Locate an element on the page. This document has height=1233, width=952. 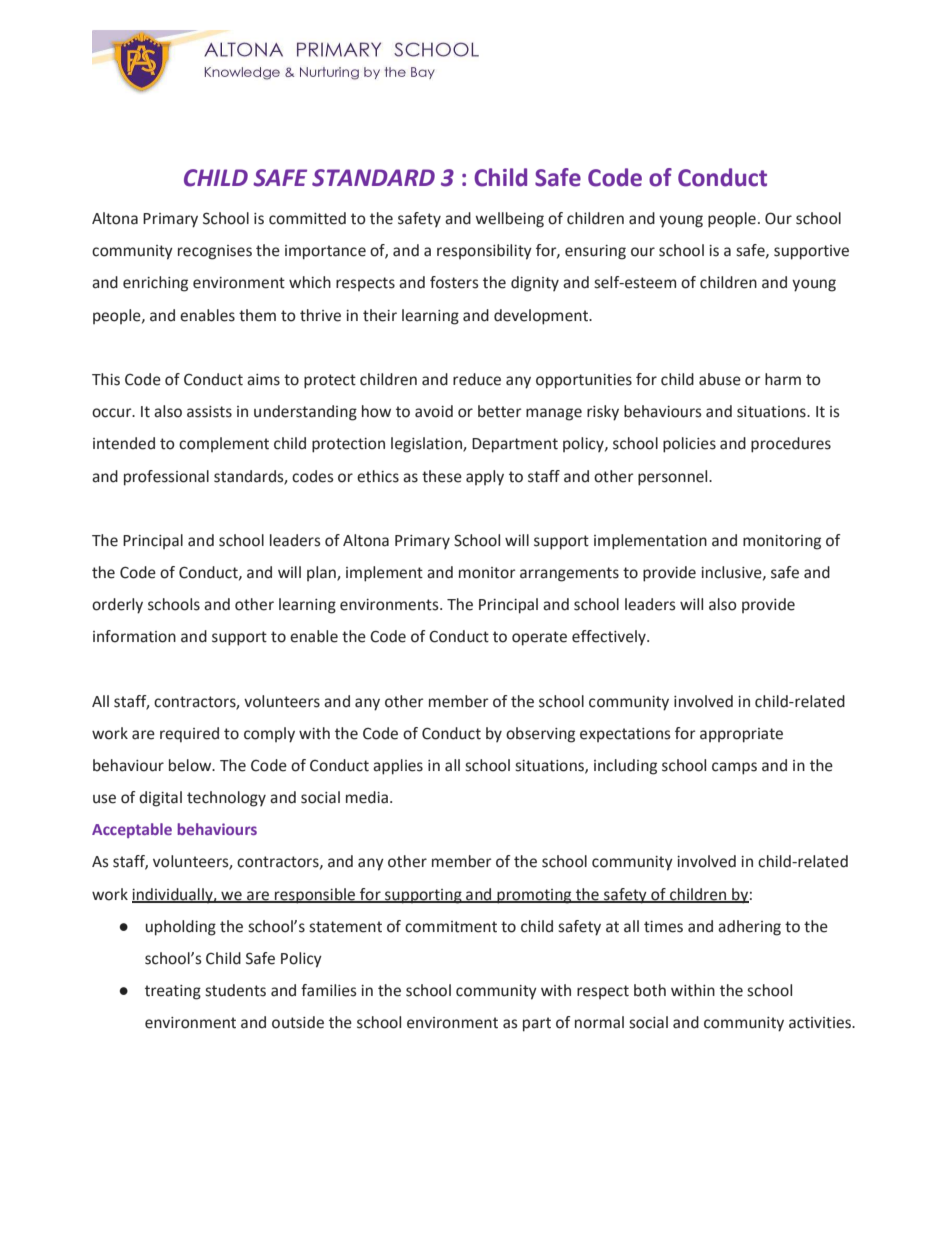
personnel is located at coordinates (674, 478).
